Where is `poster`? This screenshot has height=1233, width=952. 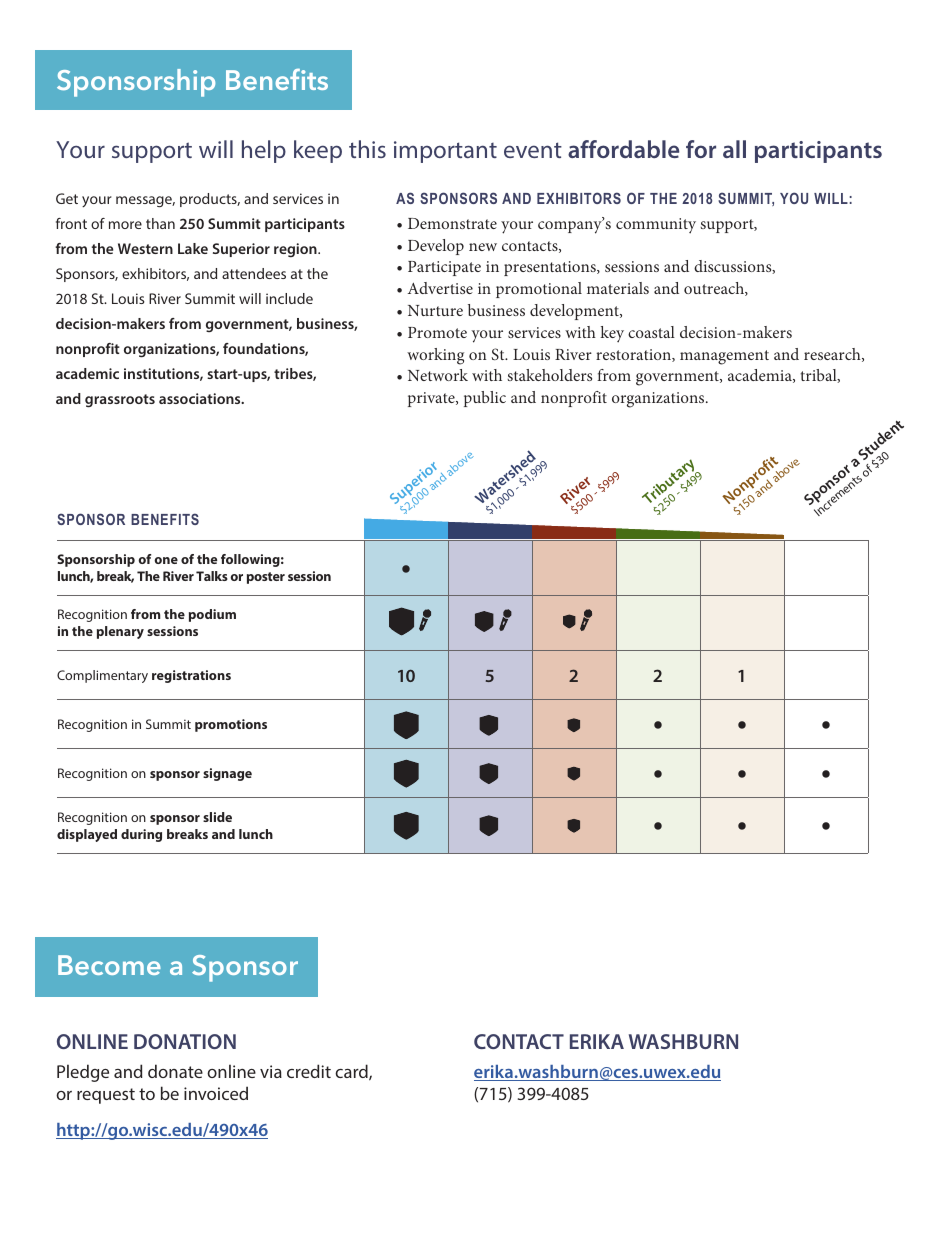
poster is located at coordinates (266, 578).
